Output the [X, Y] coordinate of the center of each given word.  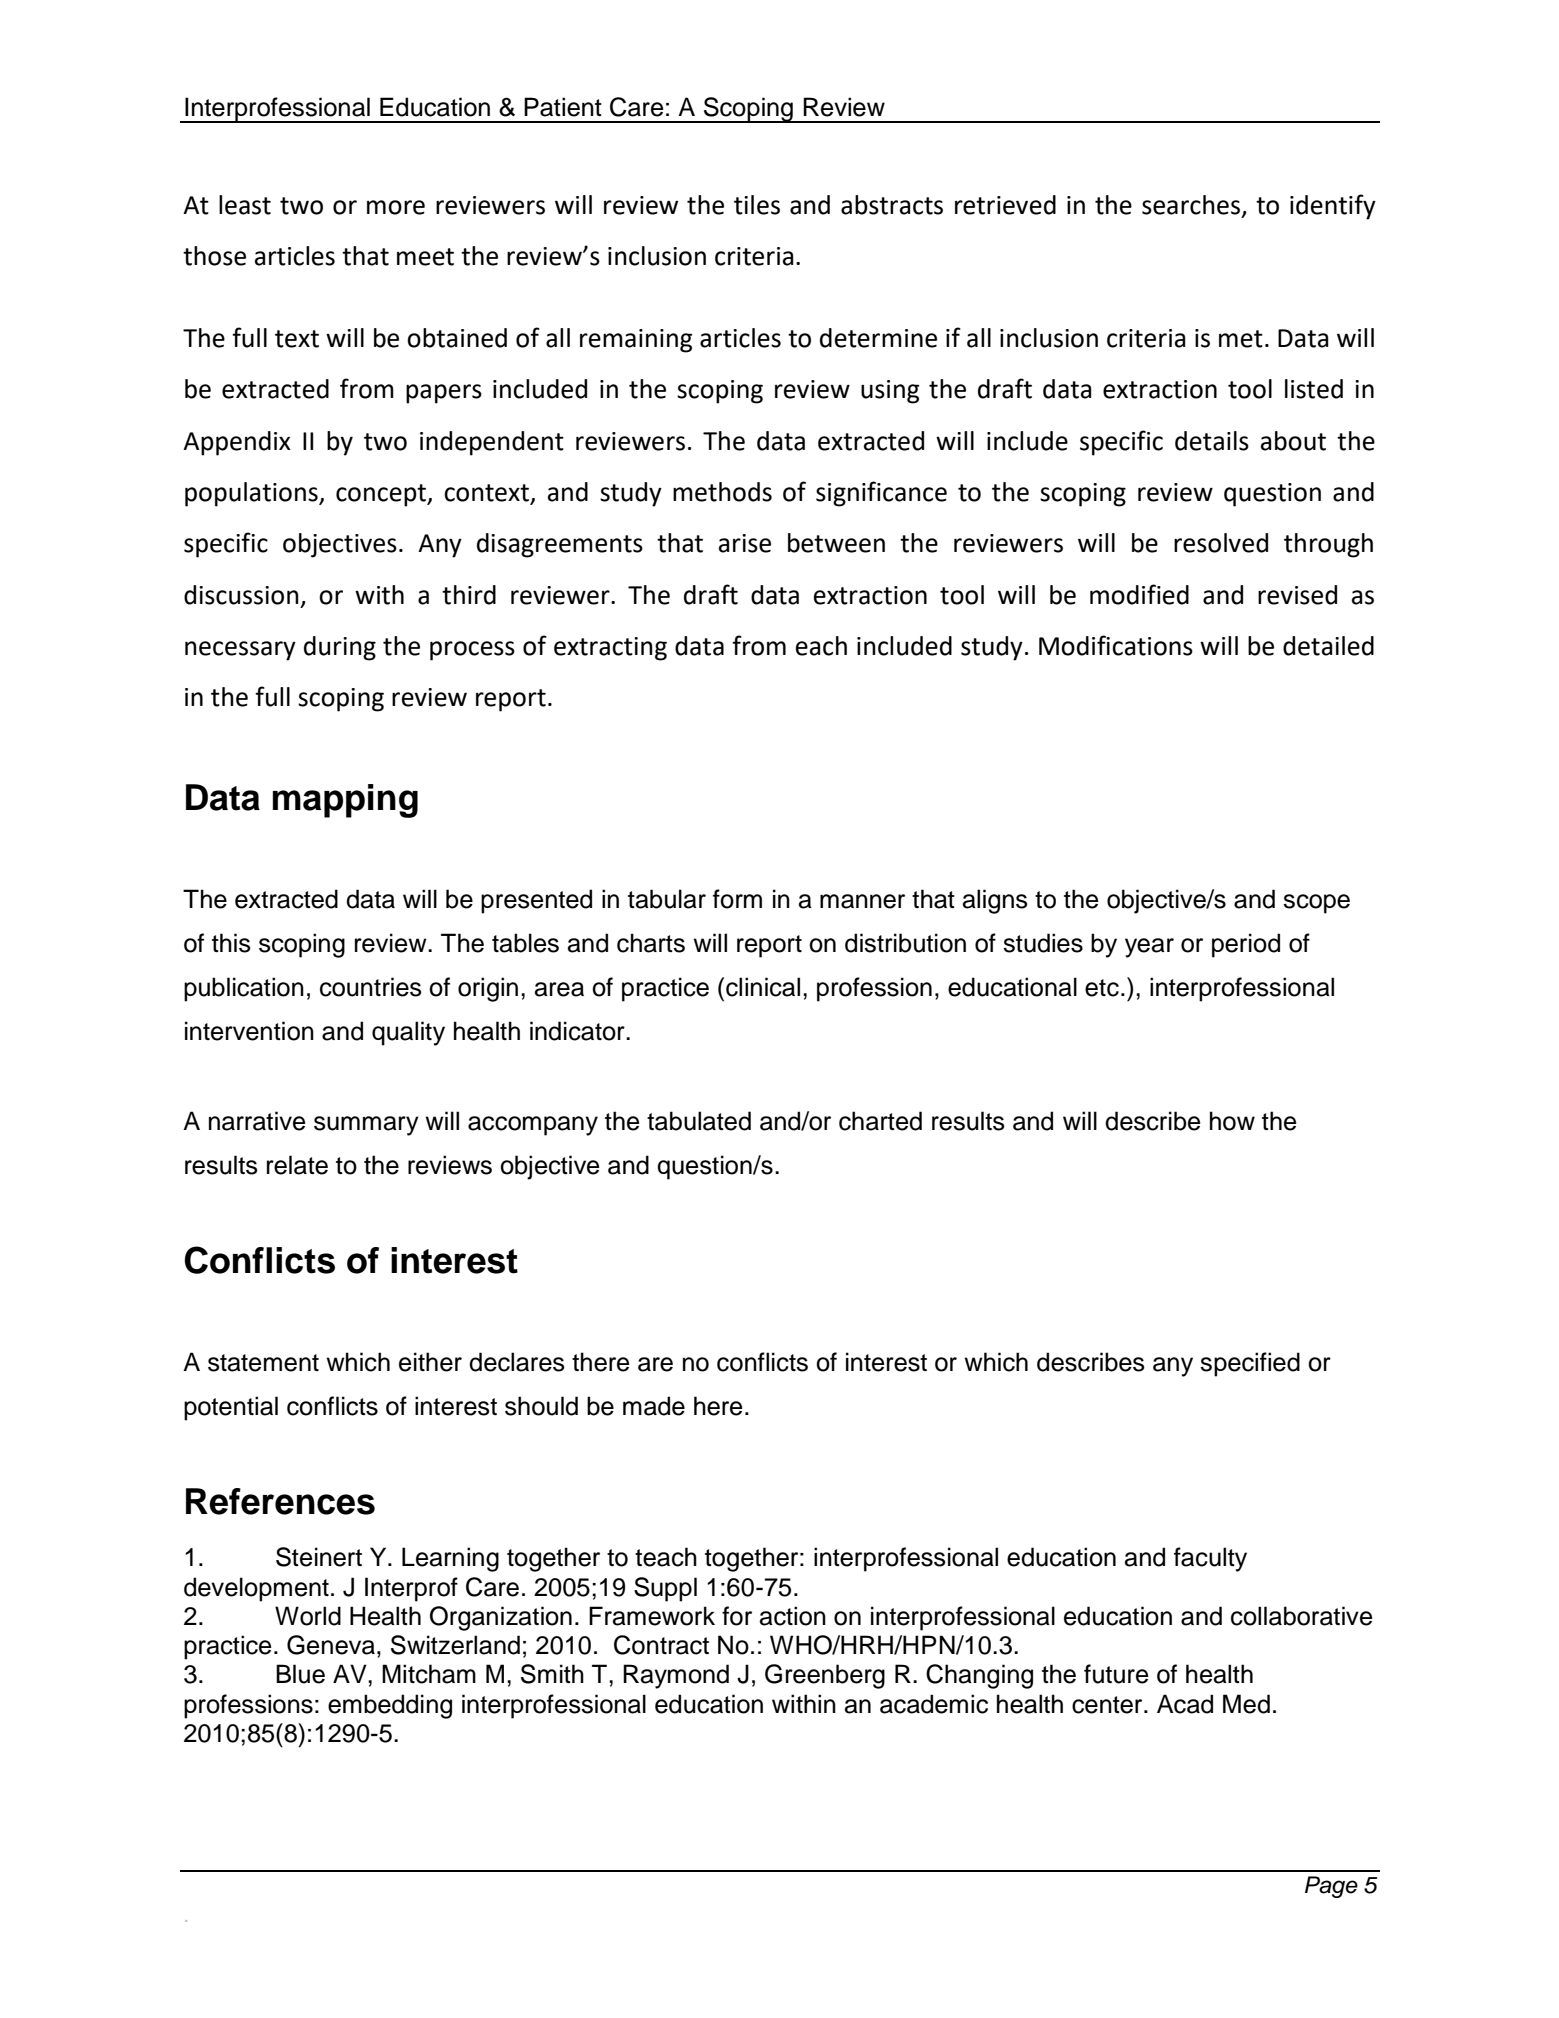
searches [1191, 205]
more [396, 207]
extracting [610, 649]
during [340, 648]
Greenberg [825, 1676]
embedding [390, 1706]
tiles [757, 205]
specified [1250, 1364]
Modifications [1116, 645]
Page [1331, 1887]
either [430, 1362]
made [654, 1406]
